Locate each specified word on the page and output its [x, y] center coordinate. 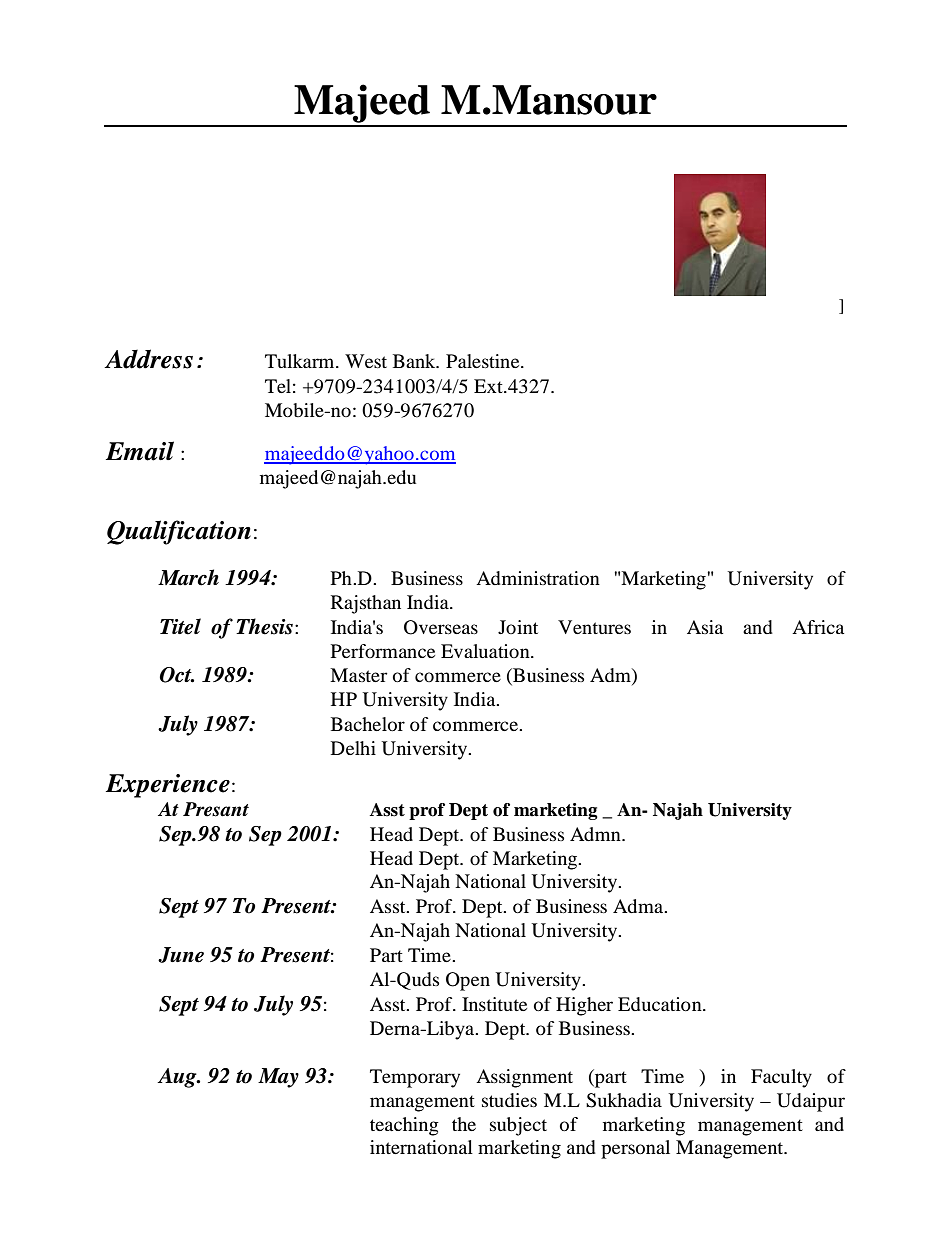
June [181, 955]
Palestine [484, 361]
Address [148, 359]
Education [661, 1004]
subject [518, 1126]
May [278, 1078]
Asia [705, 627]
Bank [415, 361]
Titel [180, 626]
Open [468, 981]
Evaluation [486, 651]
